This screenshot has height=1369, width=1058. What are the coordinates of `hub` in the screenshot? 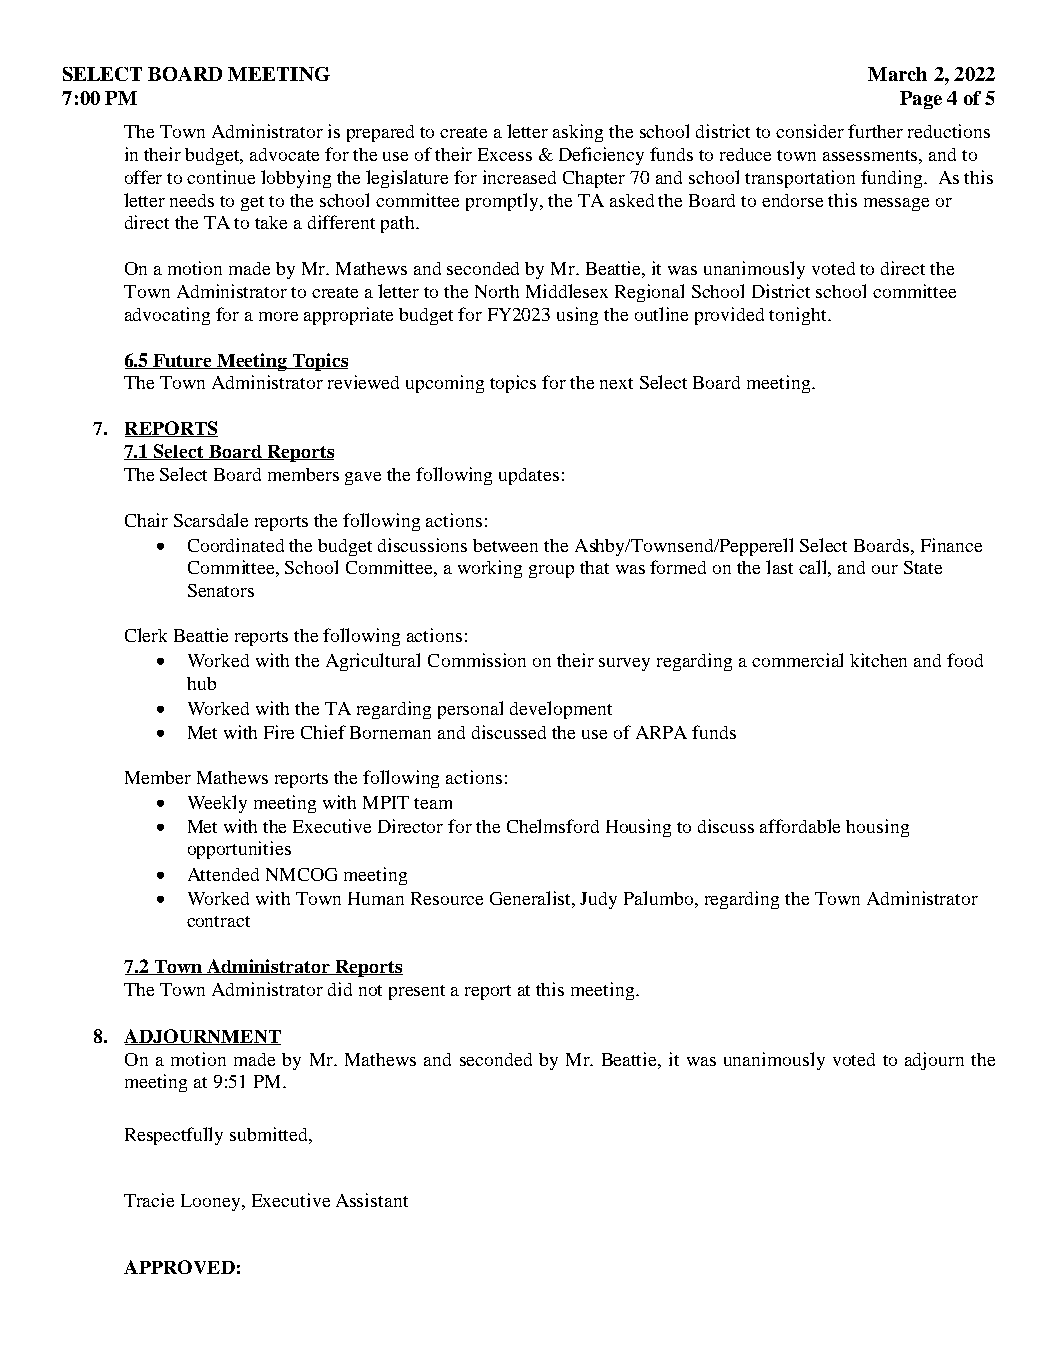 It's located at (201, 683).
